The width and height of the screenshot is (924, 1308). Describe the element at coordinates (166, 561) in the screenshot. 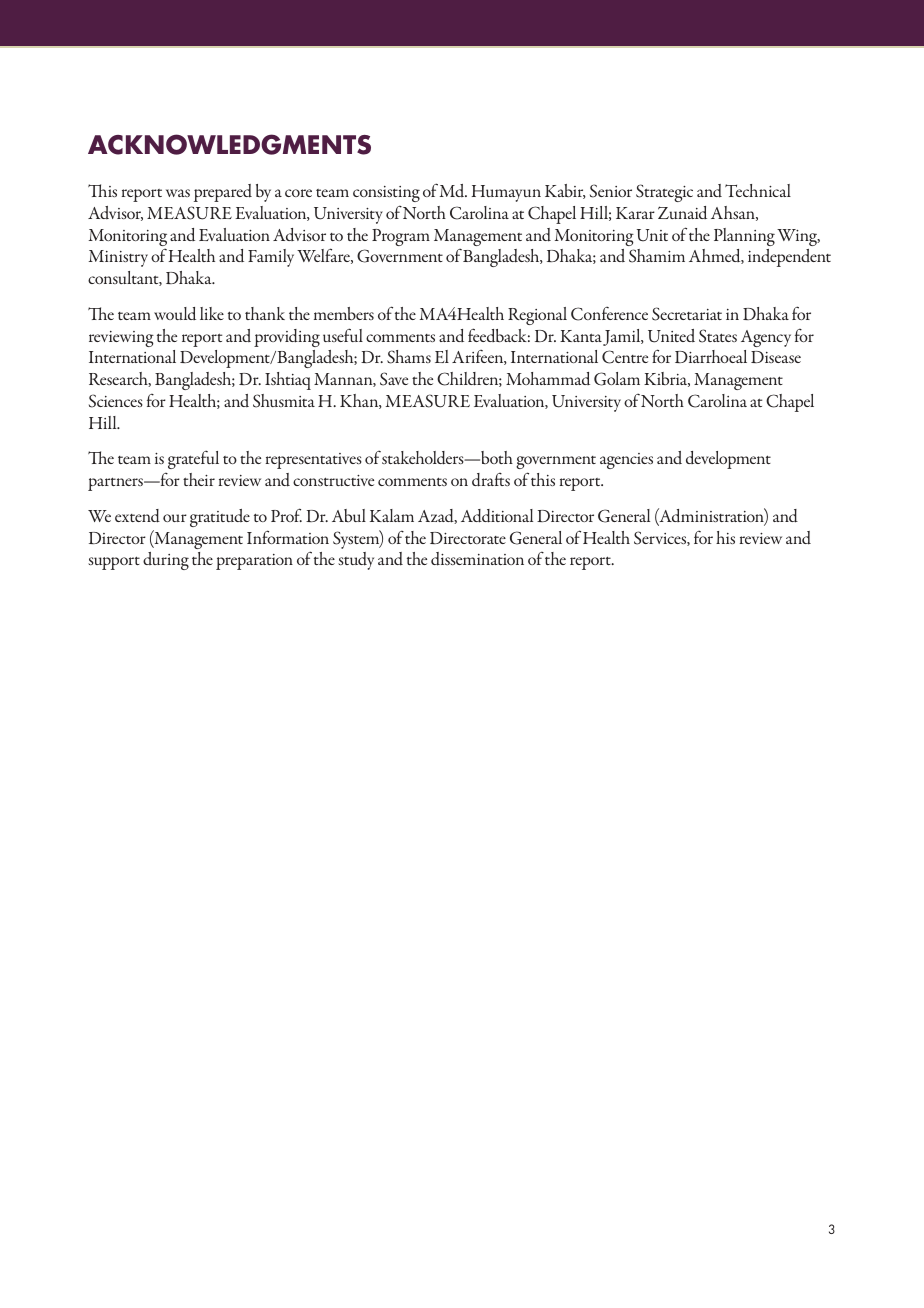

I see `during` at that location.
